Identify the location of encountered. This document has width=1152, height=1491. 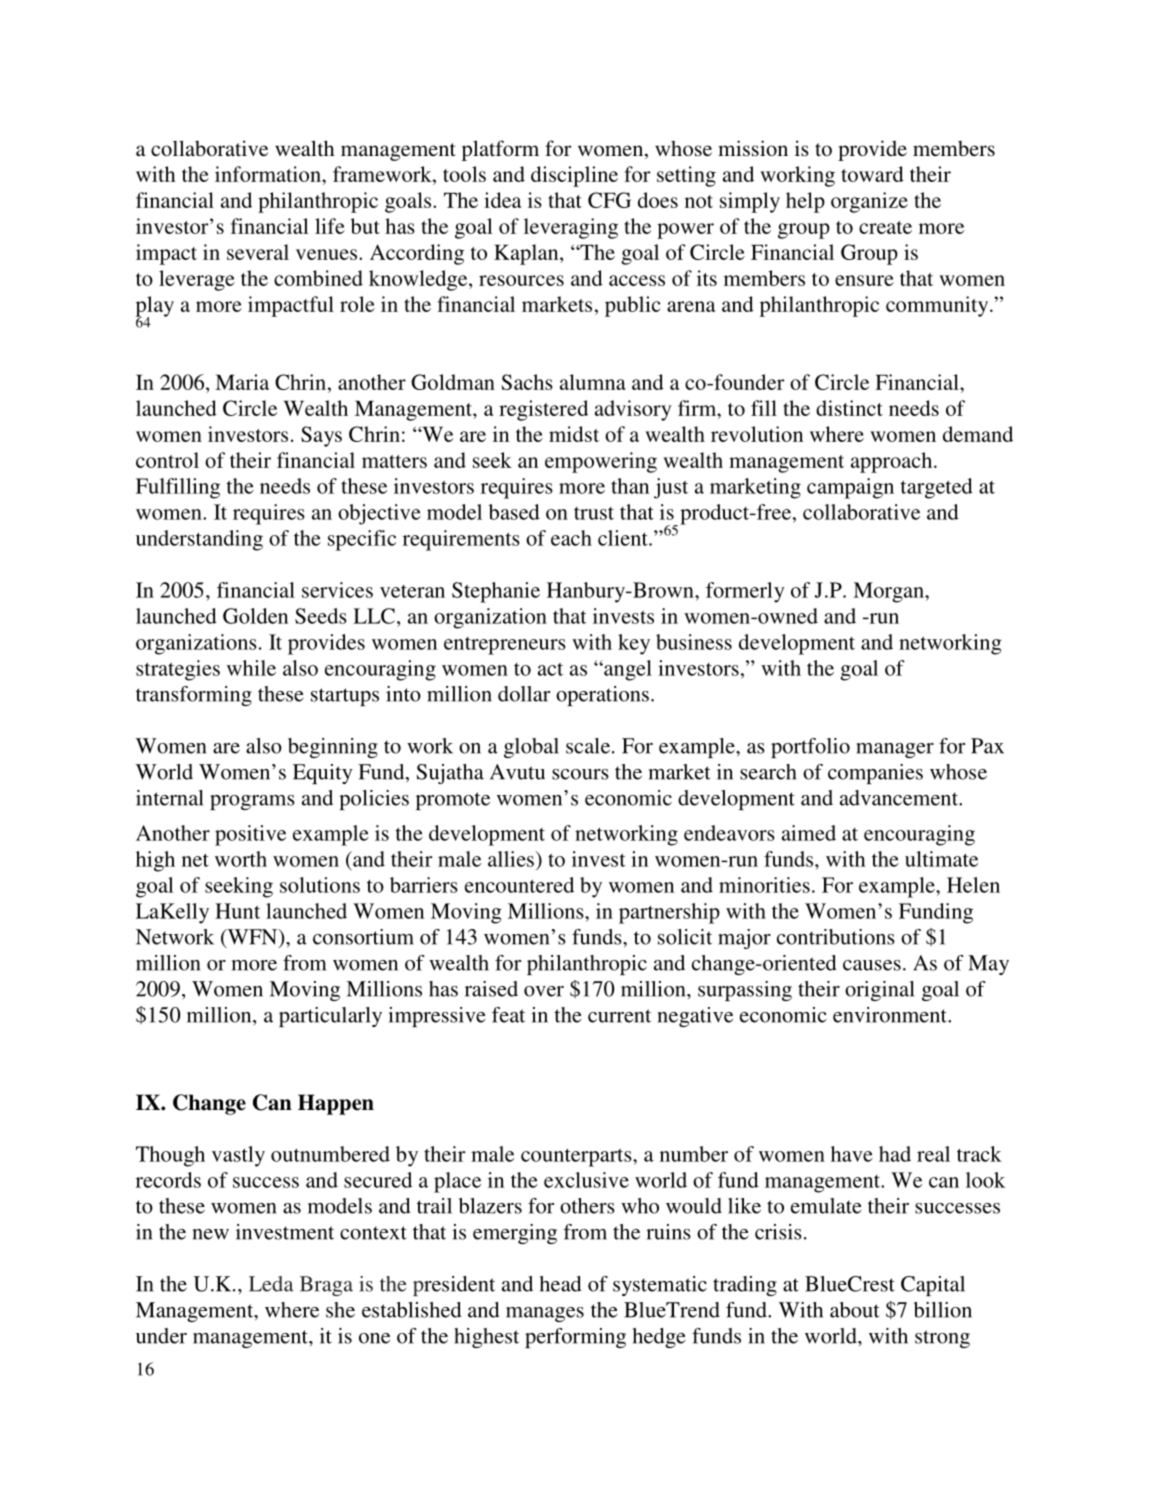
(519, 885).
